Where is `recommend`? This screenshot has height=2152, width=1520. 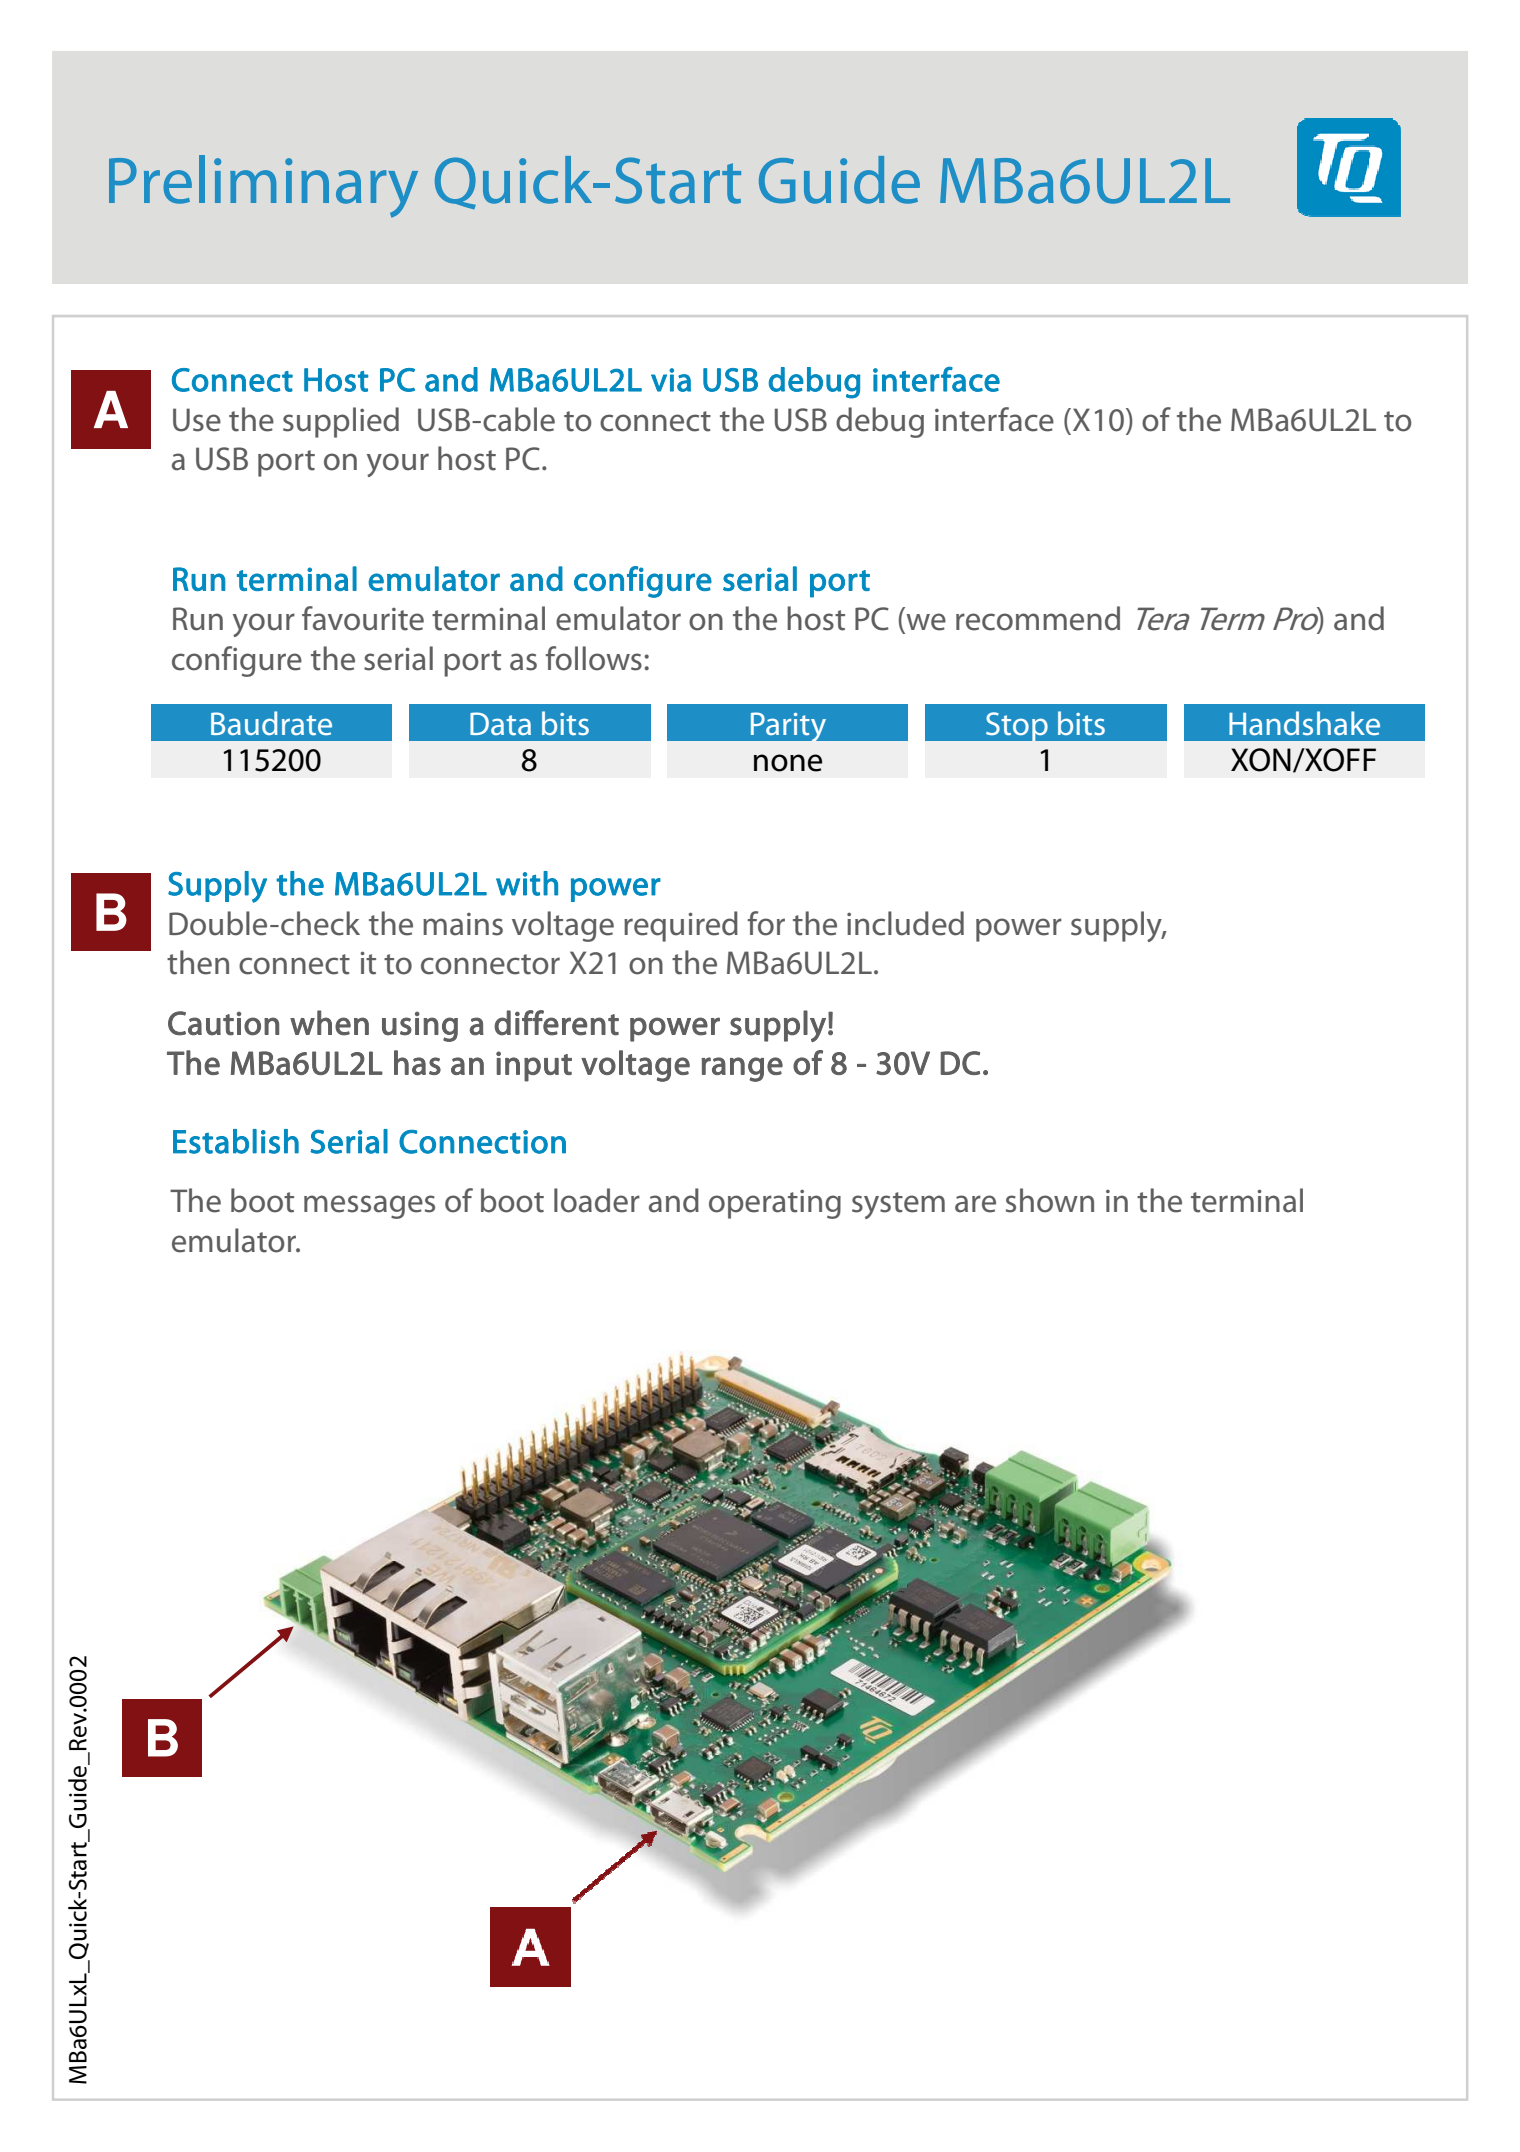 recommend is located at coordinates (1038, 618).
